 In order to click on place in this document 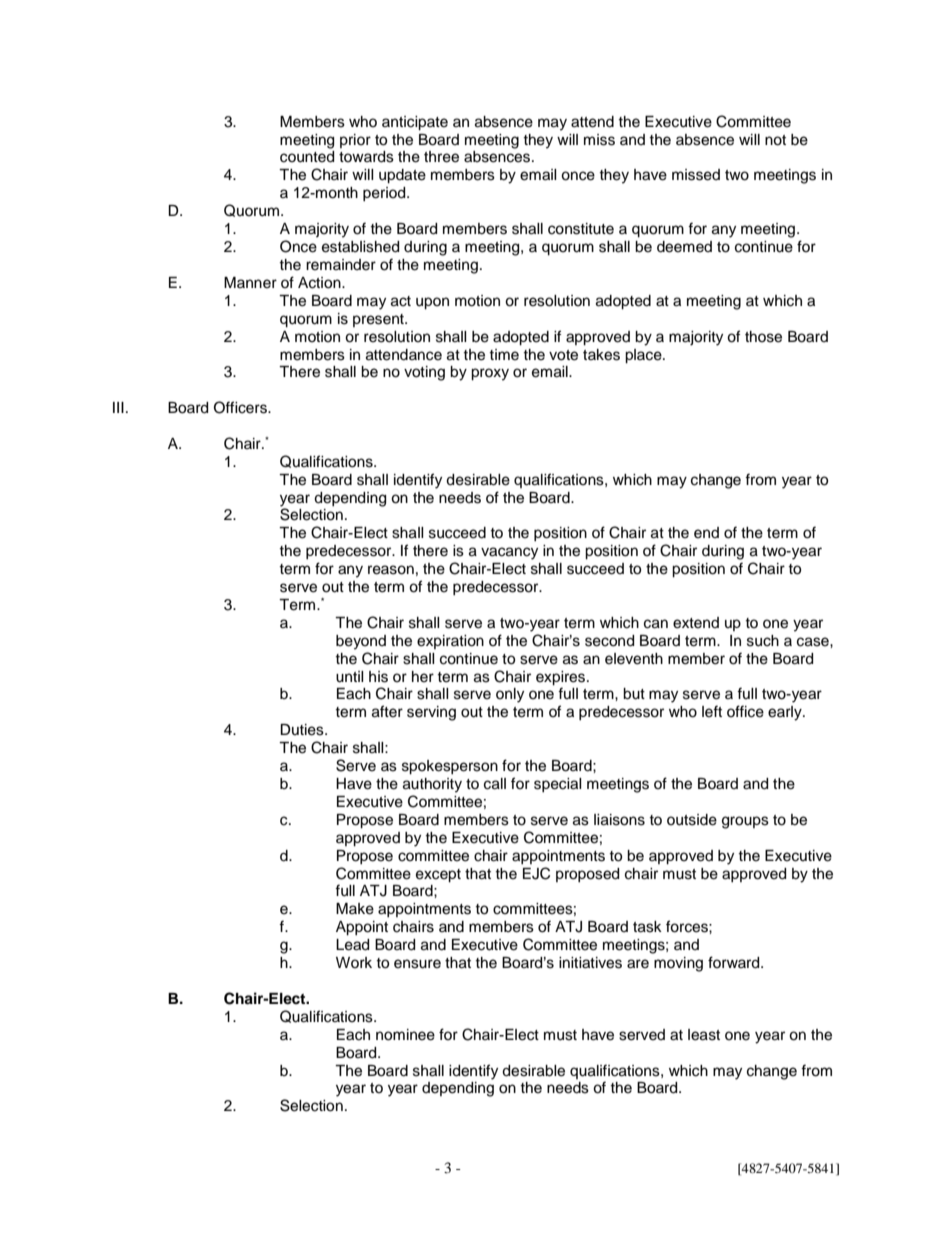, I will do `click(644, 356)`.
